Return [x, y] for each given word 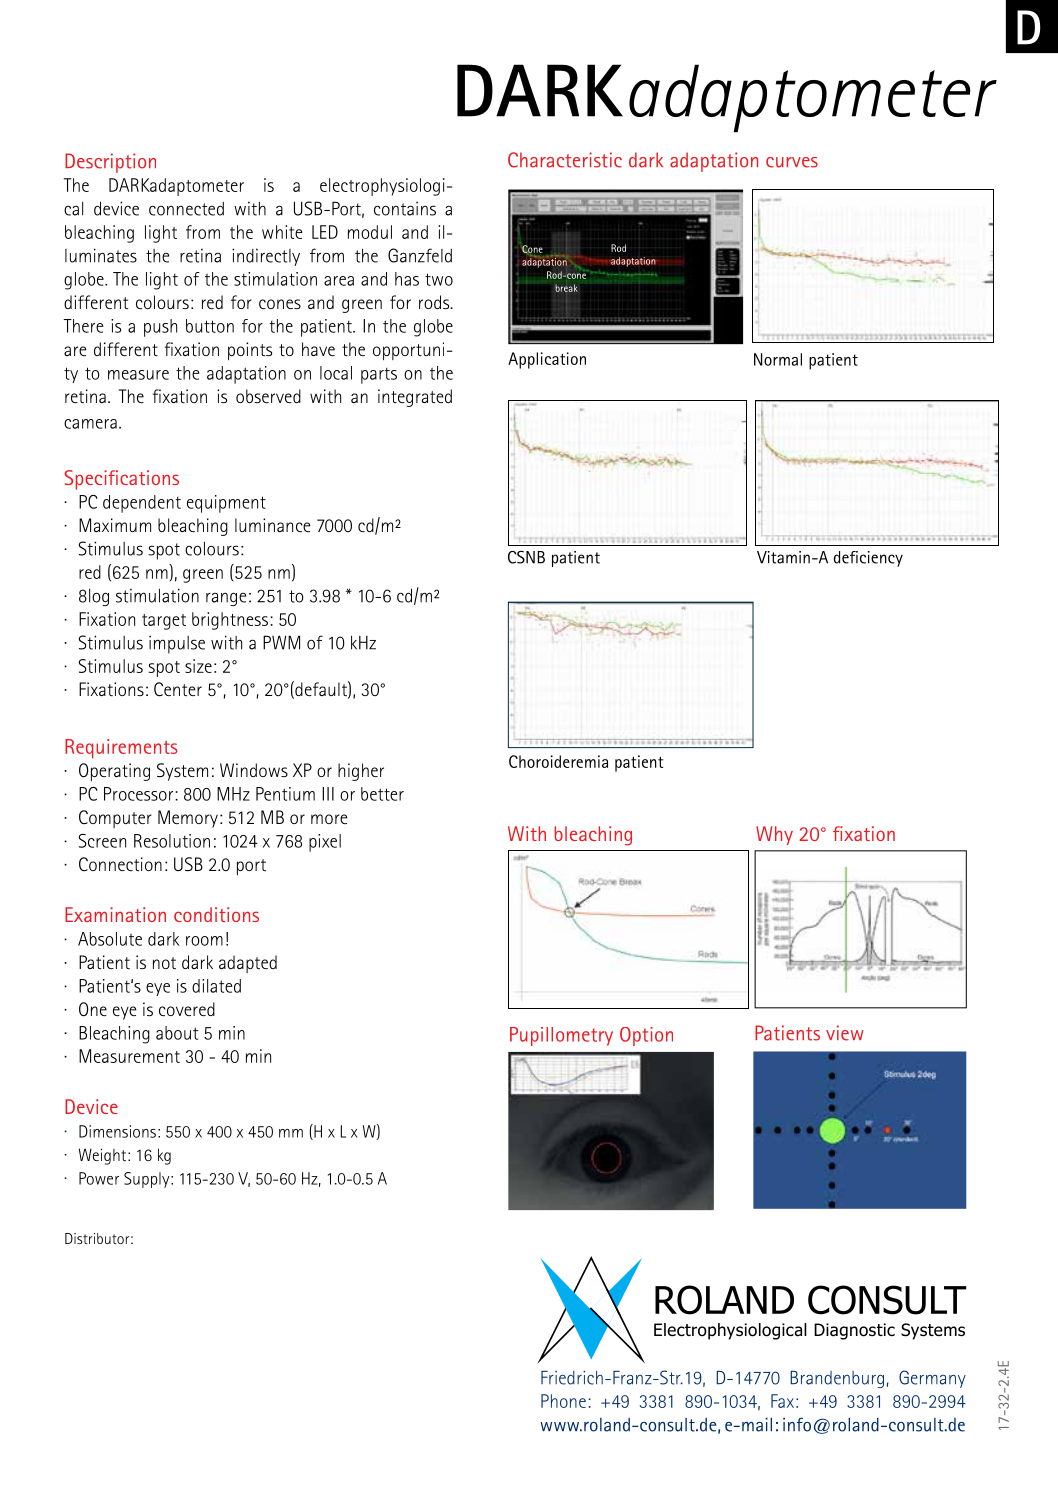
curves [792, 162]
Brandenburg [837, 1379]
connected [186, 209]
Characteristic [565, 160]
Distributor [97, 1238]
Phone [563, 1401]
